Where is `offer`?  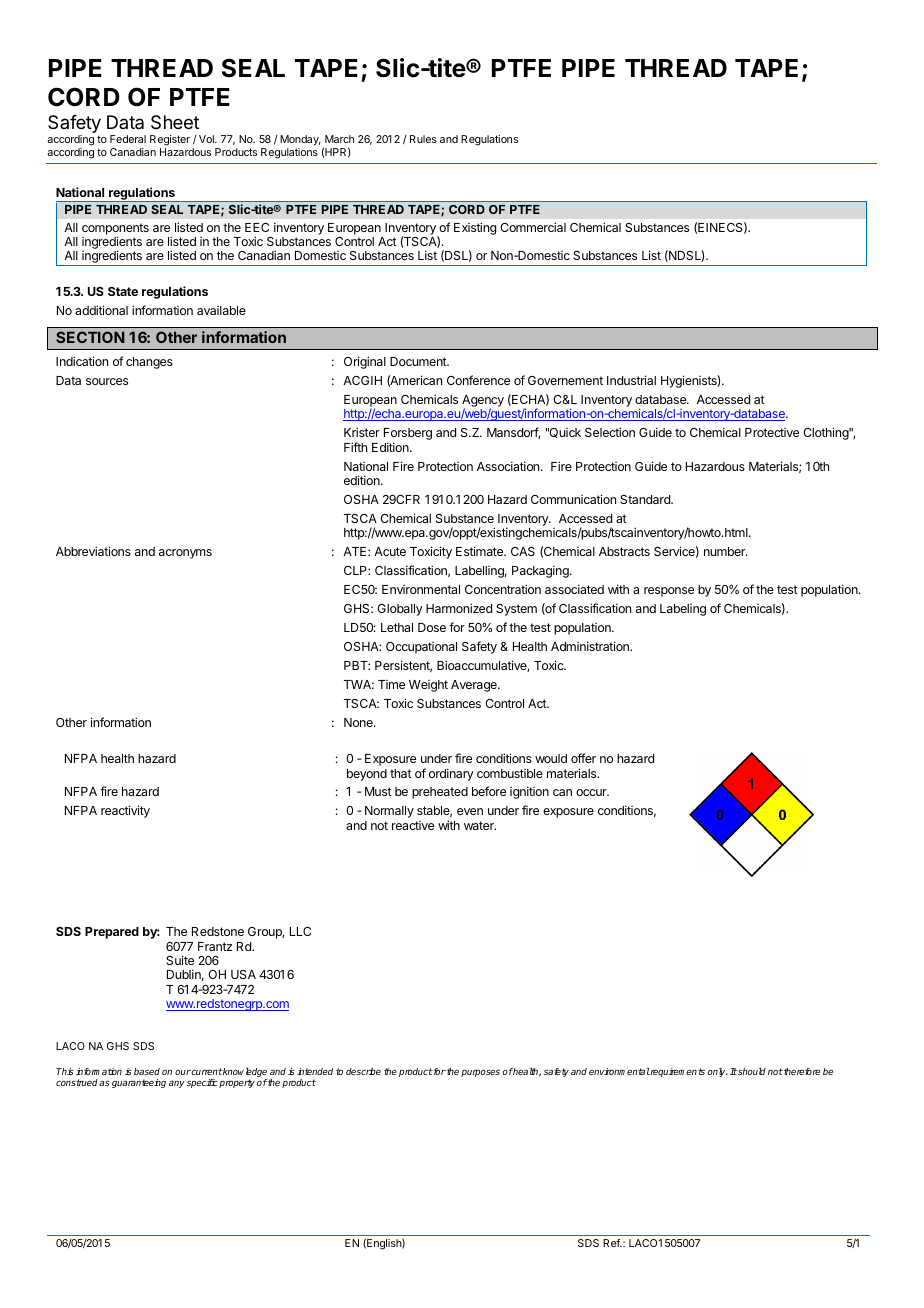 offer is located at coordinates (583, 758).
